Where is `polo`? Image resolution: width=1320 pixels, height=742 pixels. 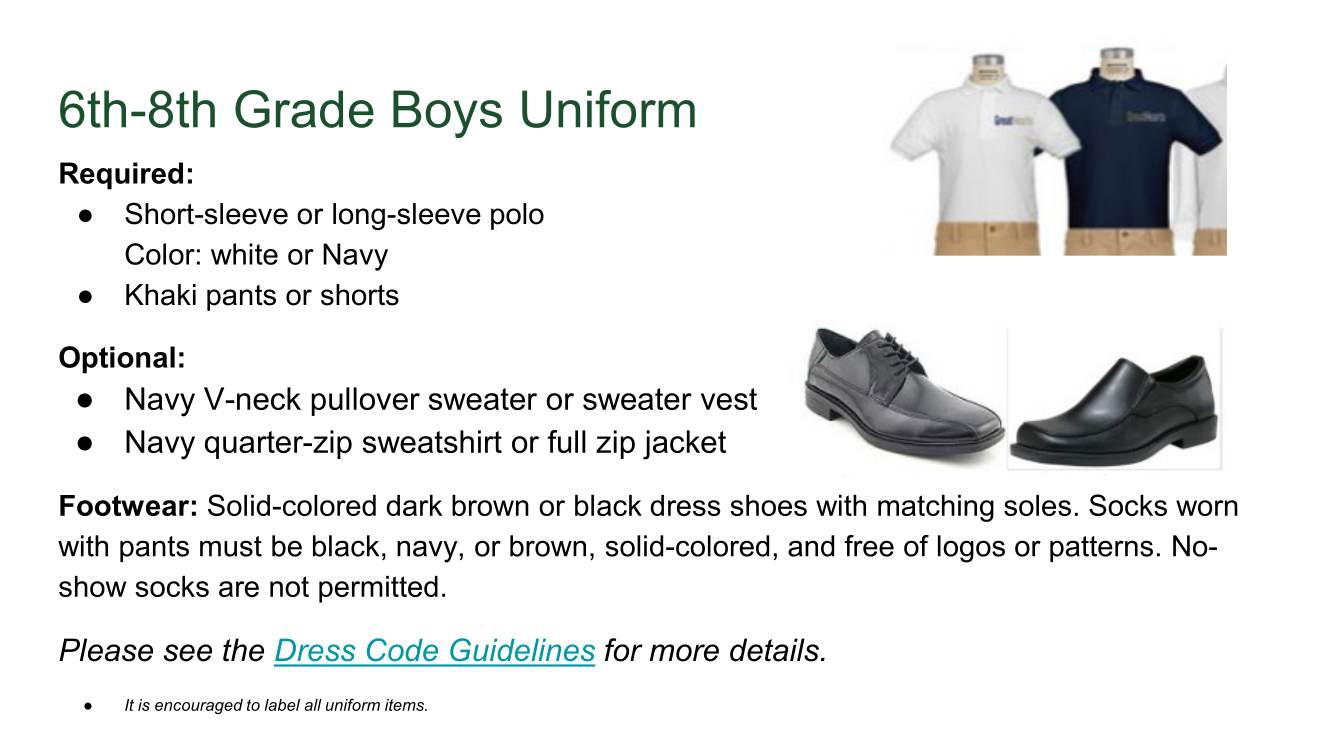 polo is located at coordinates (517, 216).
